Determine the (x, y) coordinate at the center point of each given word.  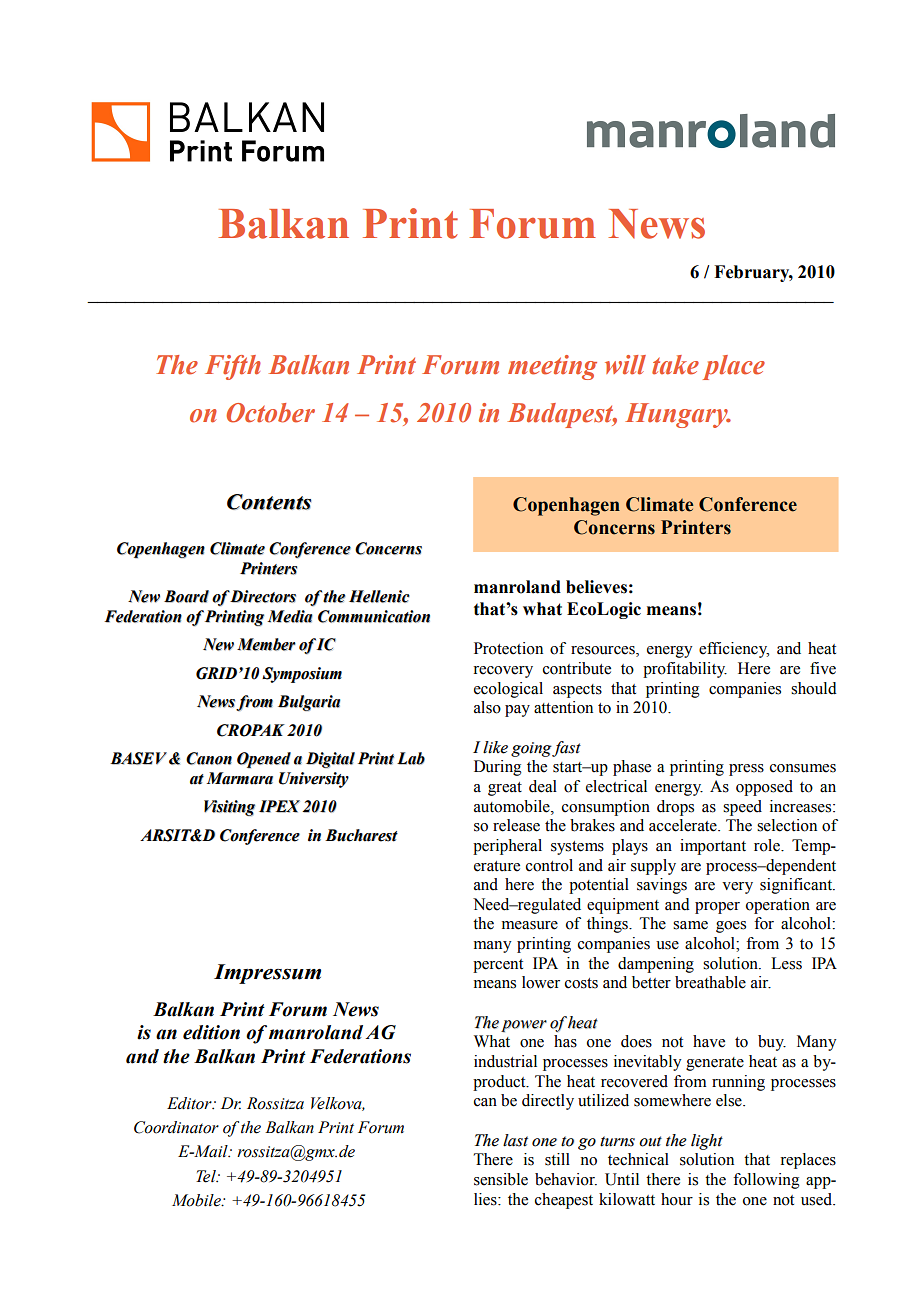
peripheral (507, 847)
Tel (207, 1176)
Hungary (677, 415)
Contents (269, 502)
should (814, 688)
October (270, 413)
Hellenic (379, 596)
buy (772, 1043)
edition (211, 1032)
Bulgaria (309, 703)
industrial (505, 1061)
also (487, 707)
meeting (552, 367)
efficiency (734, 650)
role (768, 845)
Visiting (229, 808)
